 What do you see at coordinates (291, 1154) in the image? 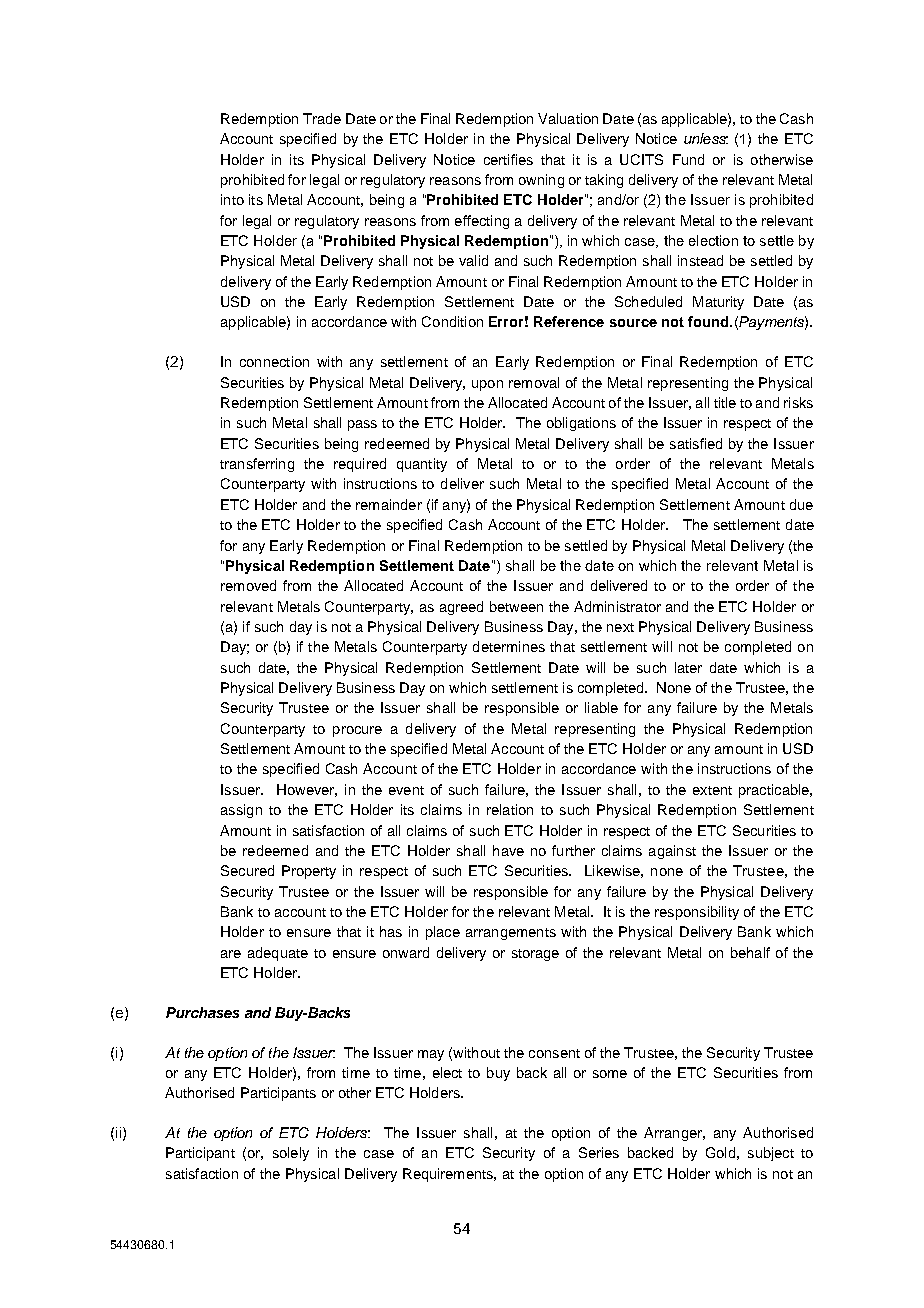
I see `solely` at bounding box center [291, 1154].
